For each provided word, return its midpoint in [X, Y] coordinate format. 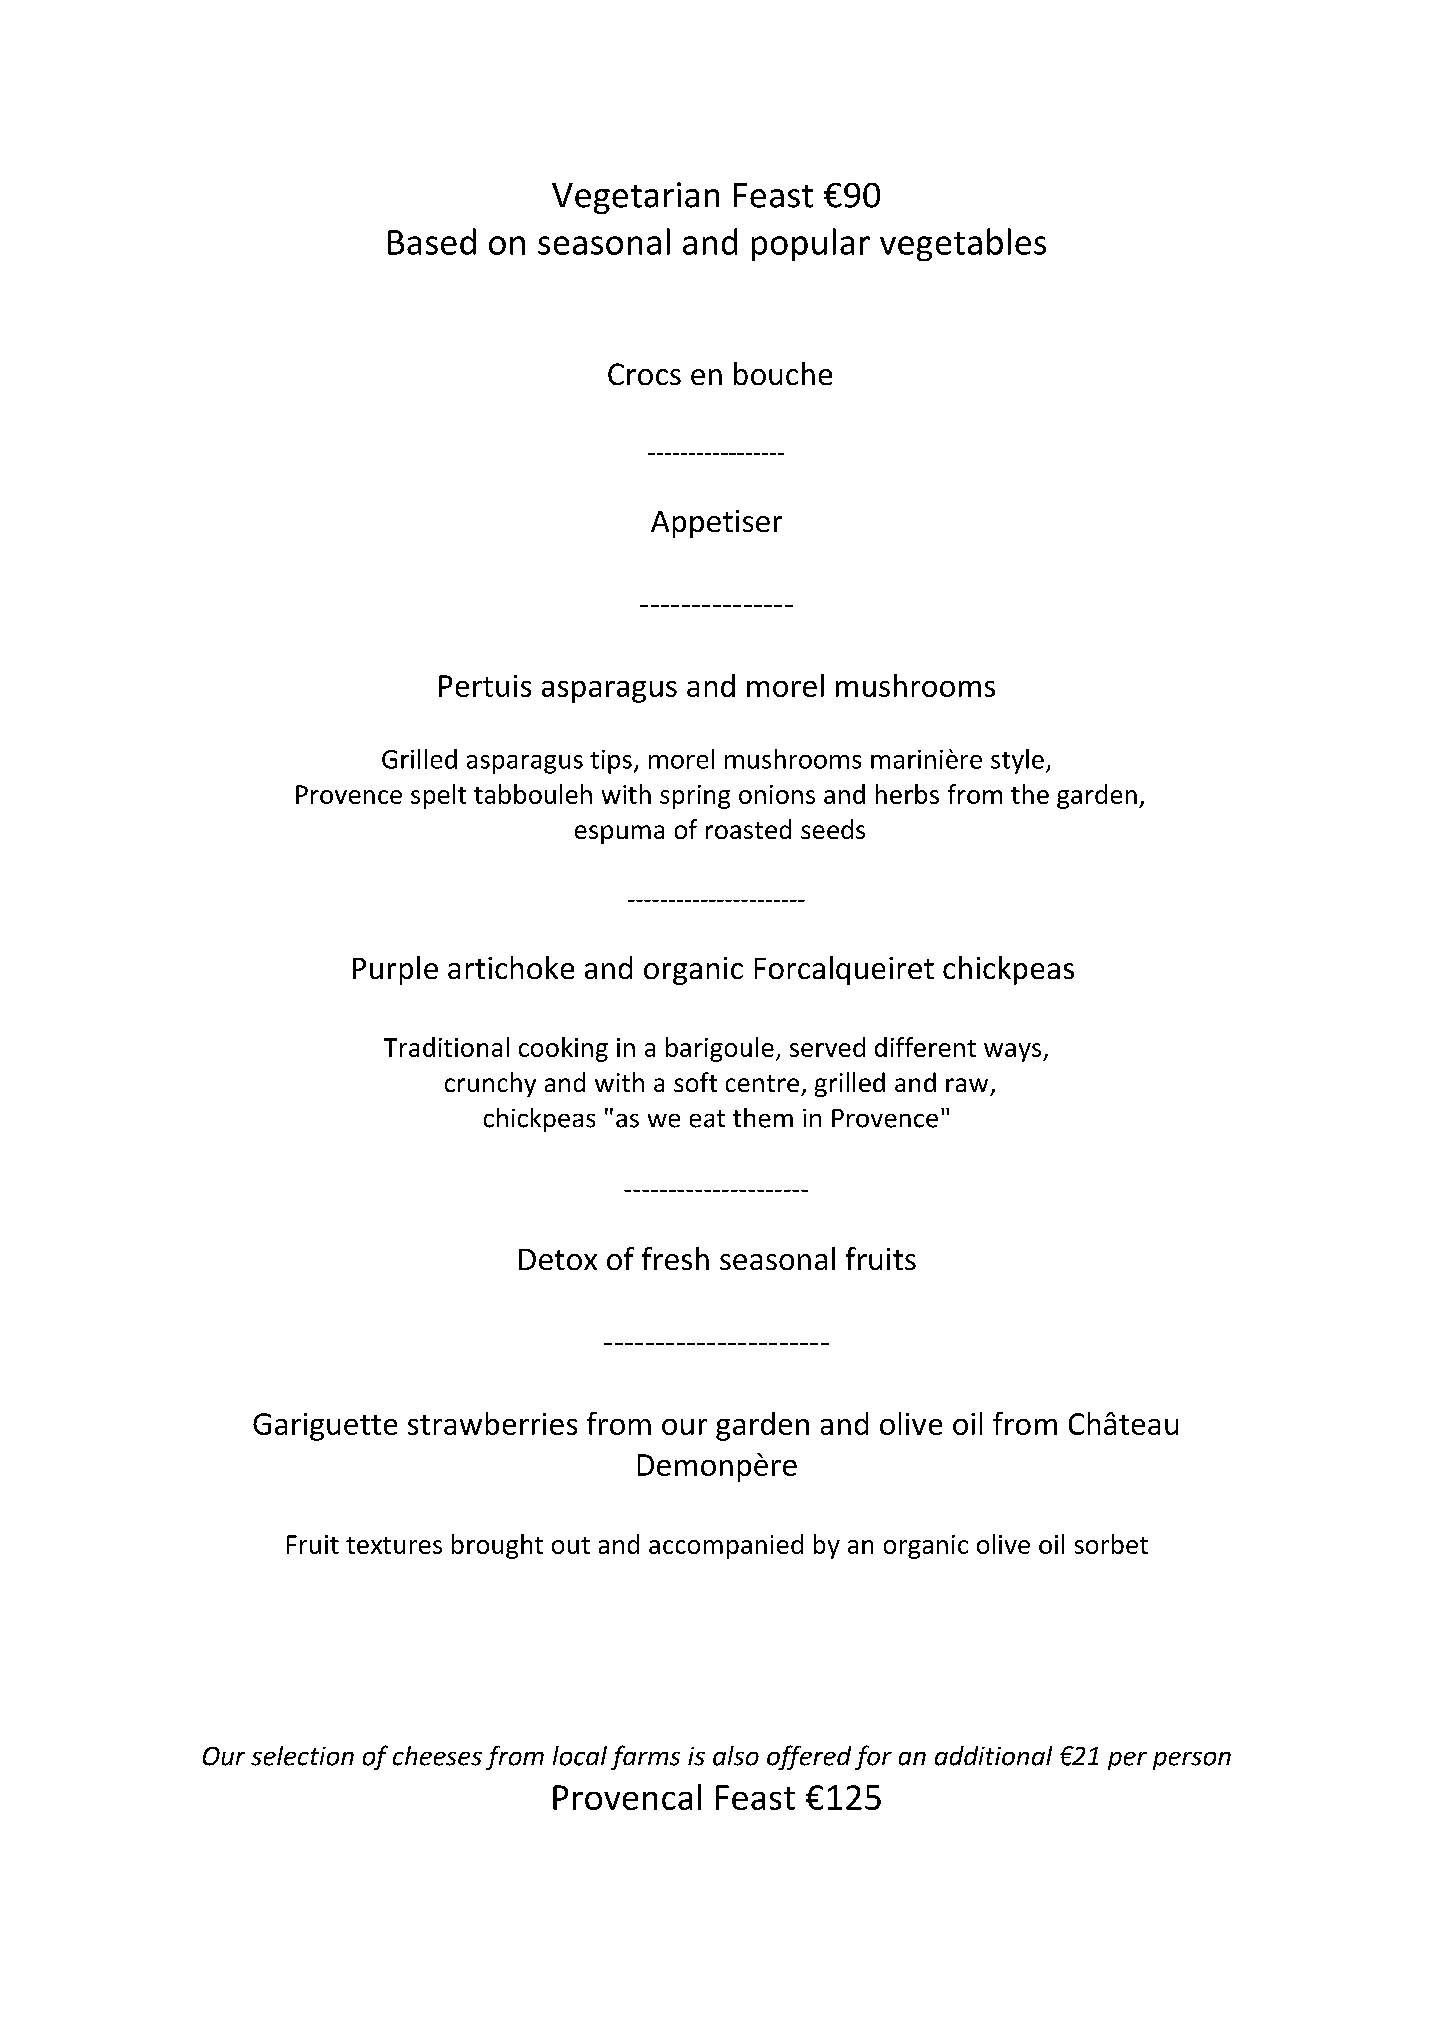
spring [695, 797]
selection [302, 1756]
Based [432, 241]
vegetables [963, 244]
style [1017, 761]
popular [811, 244]
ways [1014, 1052]
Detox [558, 1259]
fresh [675, 1258]
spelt [438, 796]
